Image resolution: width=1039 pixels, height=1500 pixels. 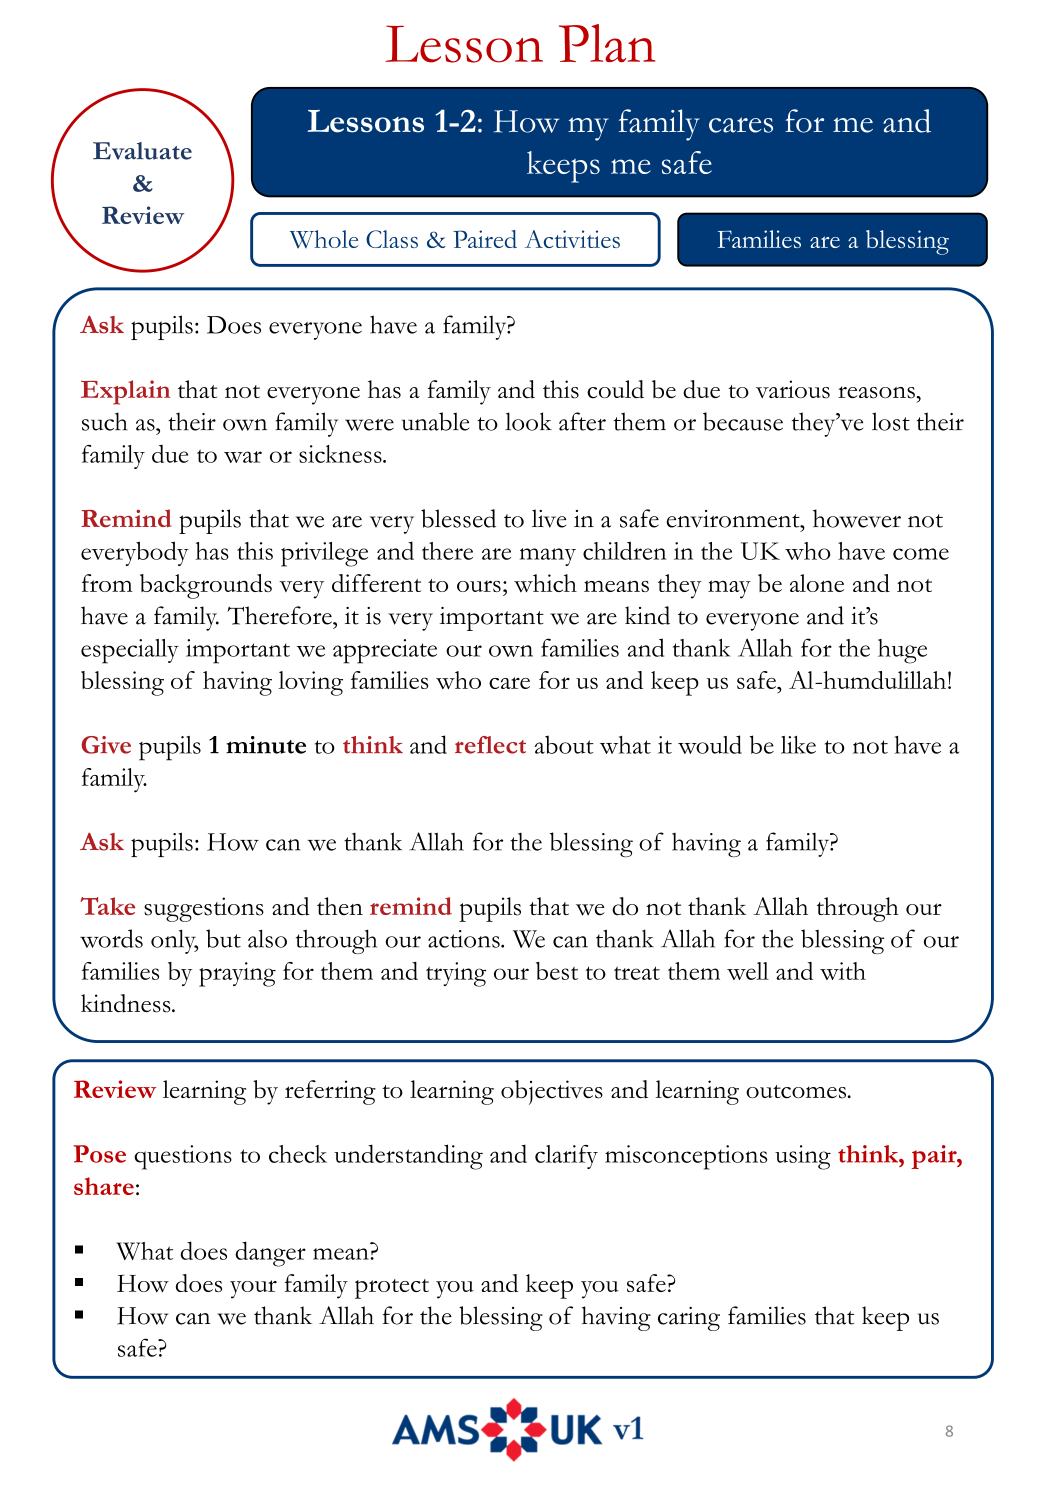 I want to click on reflect, so click(x=490, y=745).
